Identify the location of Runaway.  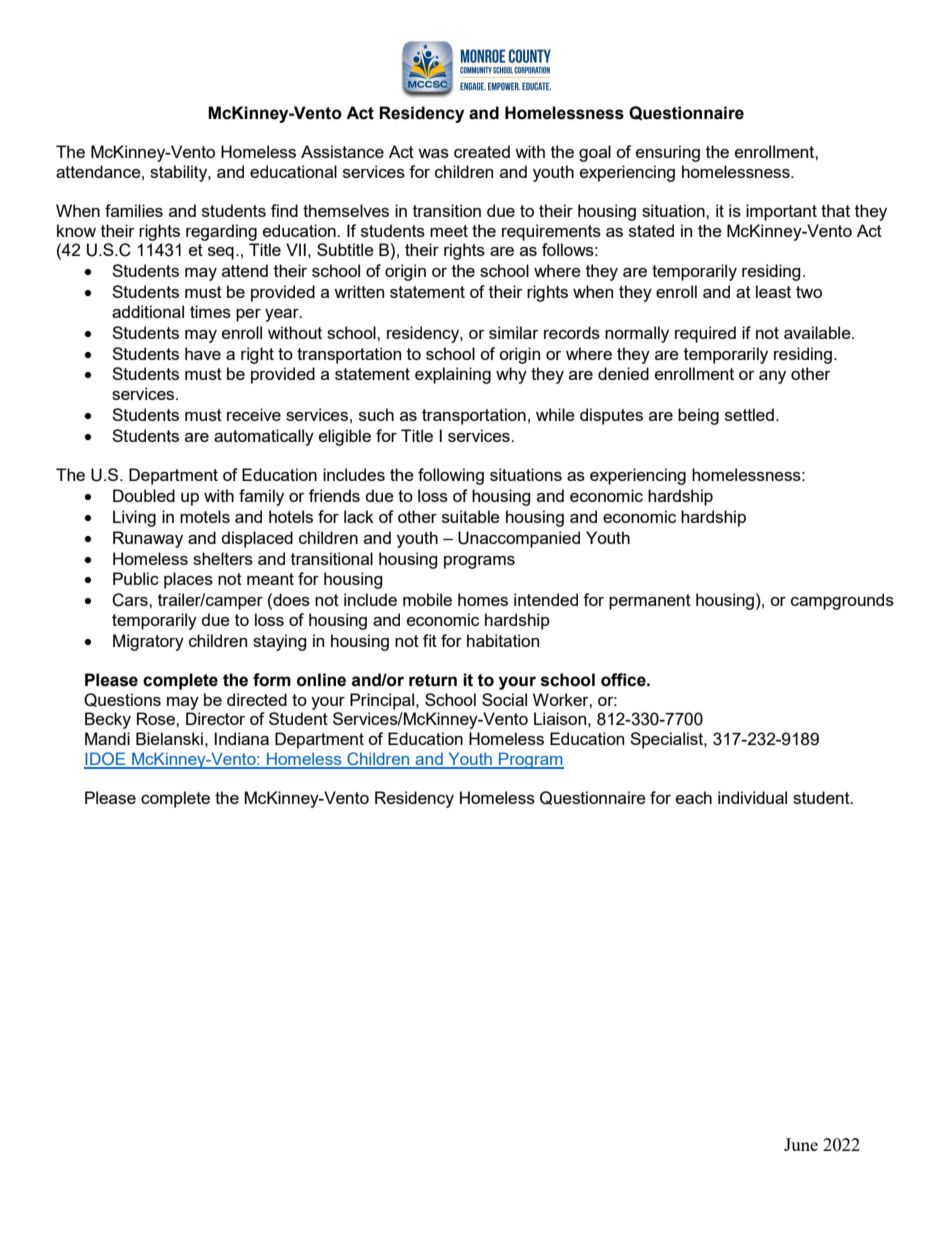
(148, 539).
